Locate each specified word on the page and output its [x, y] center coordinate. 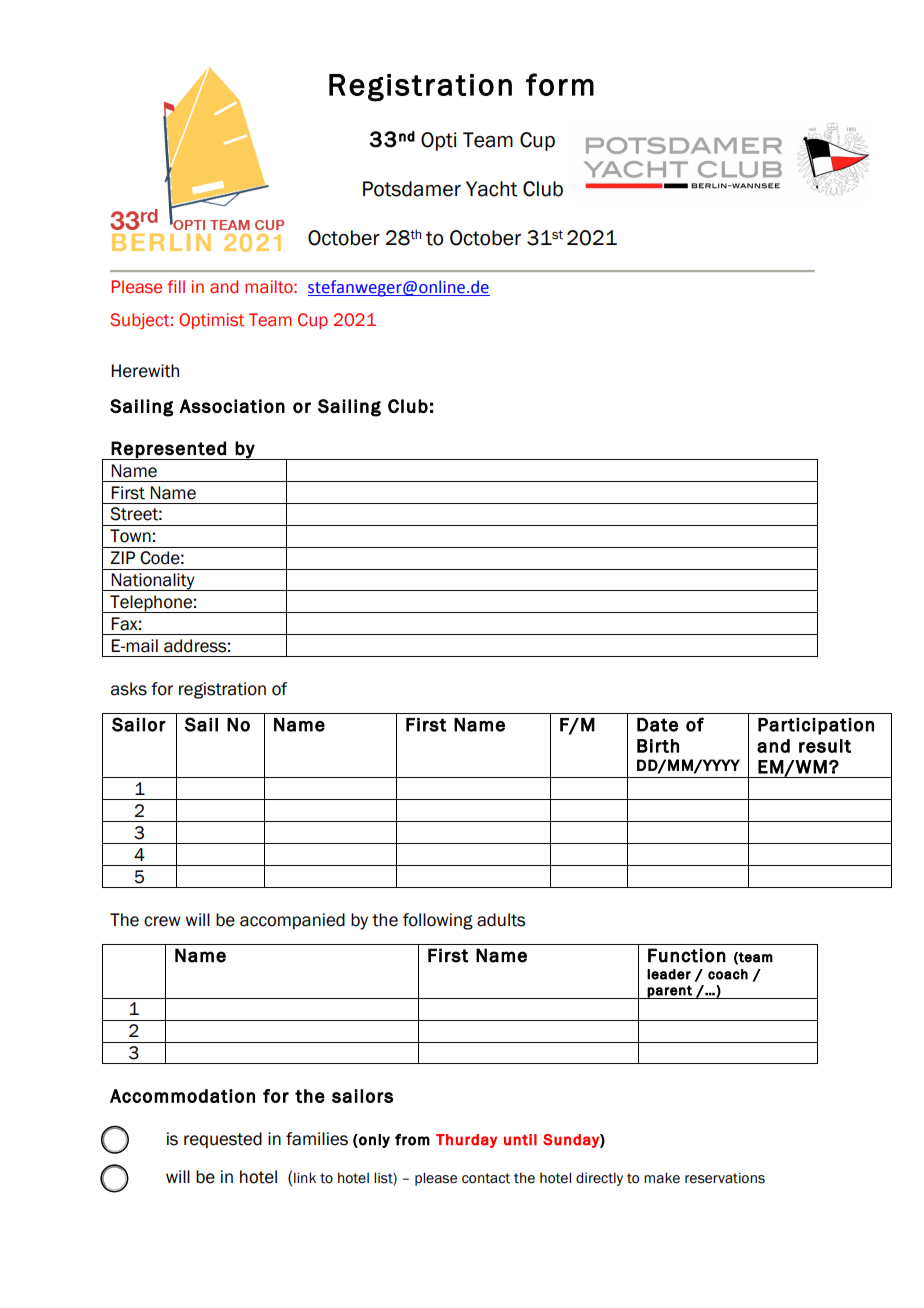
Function [687, 955]
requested [223, 1140]
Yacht [492, 189]
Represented [169, 450]
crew [162, 921]
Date [657, 725]
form [560, 84]
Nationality [153, 582]
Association [232, 406]
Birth [658, 746]
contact [486, 1178]
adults [501, 920]
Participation [816, 726]
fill [176, 286]
